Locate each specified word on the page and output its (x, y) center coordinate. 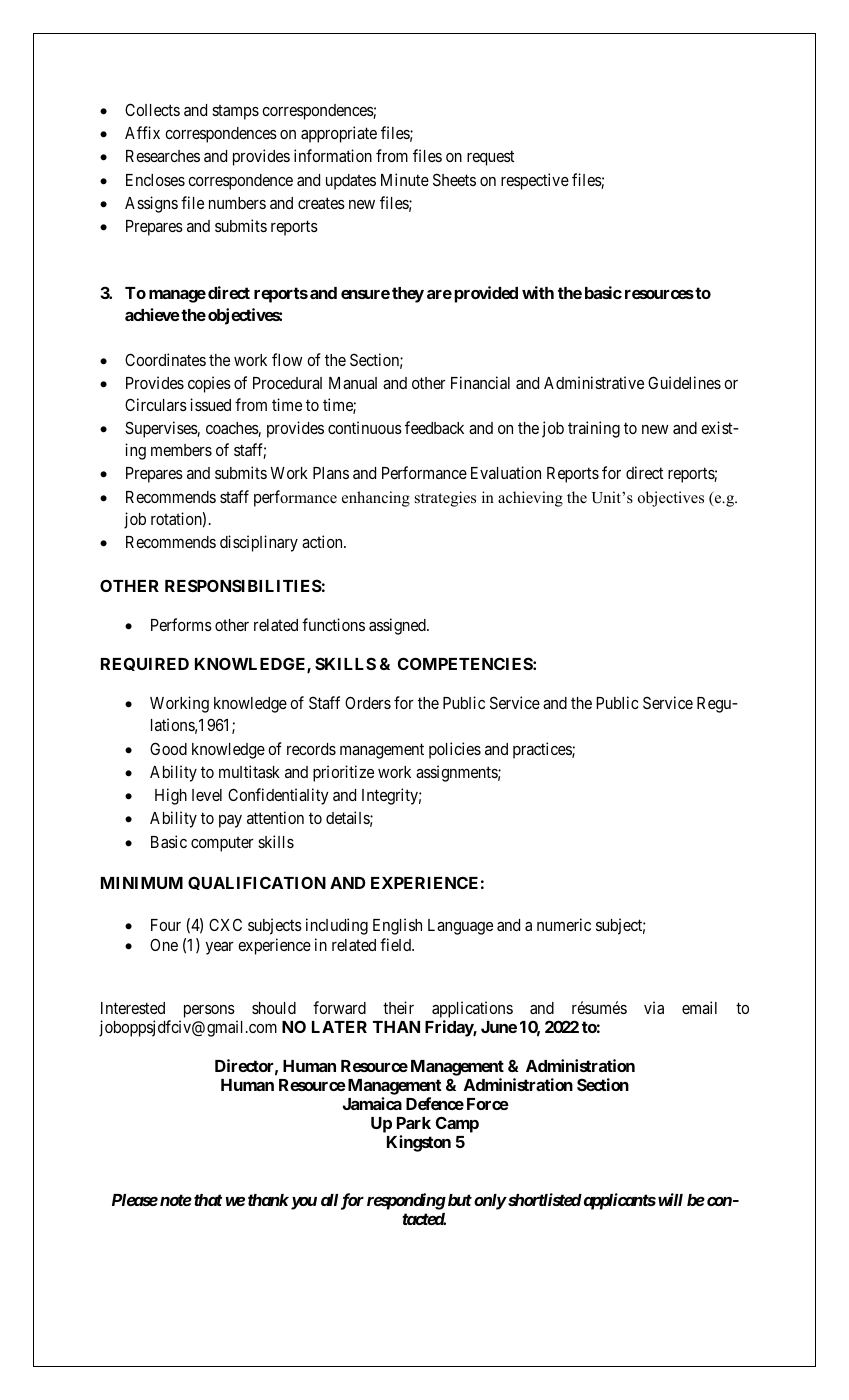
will (670, 1199)
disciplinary (259, 543)
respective (535, 181)
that (207, 1200)
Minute (405, 179)
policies (455, 750)
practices (543, 750)
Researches (163, 156)
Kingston (419, 1143)
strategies (445, 499)
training (594, 429)
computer (222, 844)
